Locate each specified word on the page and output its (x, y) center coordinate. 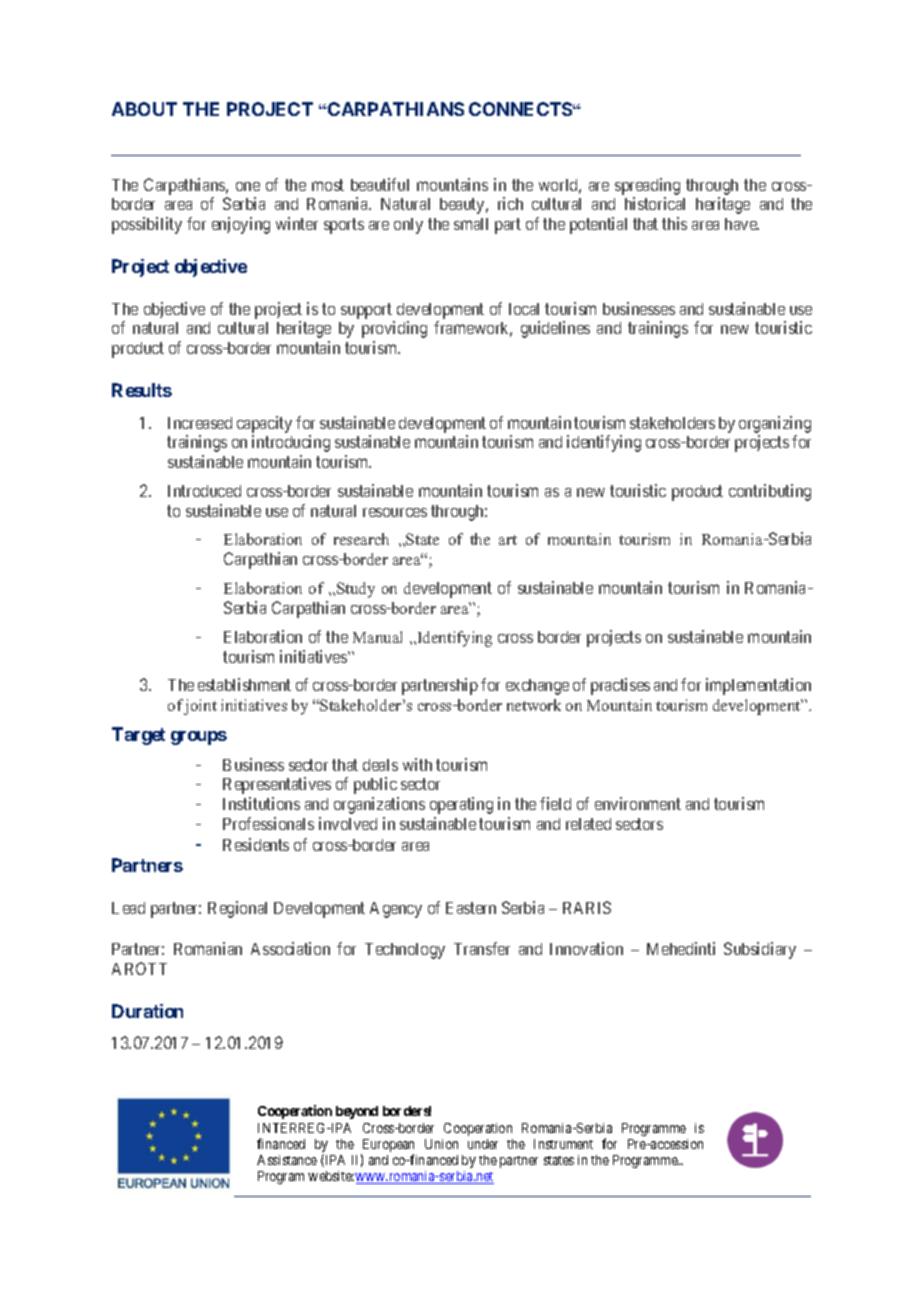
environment (638, 803)
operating (461, 805)
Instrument (563, 1144)
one (248, 186)
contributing (770, 492)
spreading (647, 188)
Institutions (261, 803)
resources (395, 512)
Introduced (204, 491)
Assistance (287, 1160)
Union (441, 1144)
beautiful (380, 184)
